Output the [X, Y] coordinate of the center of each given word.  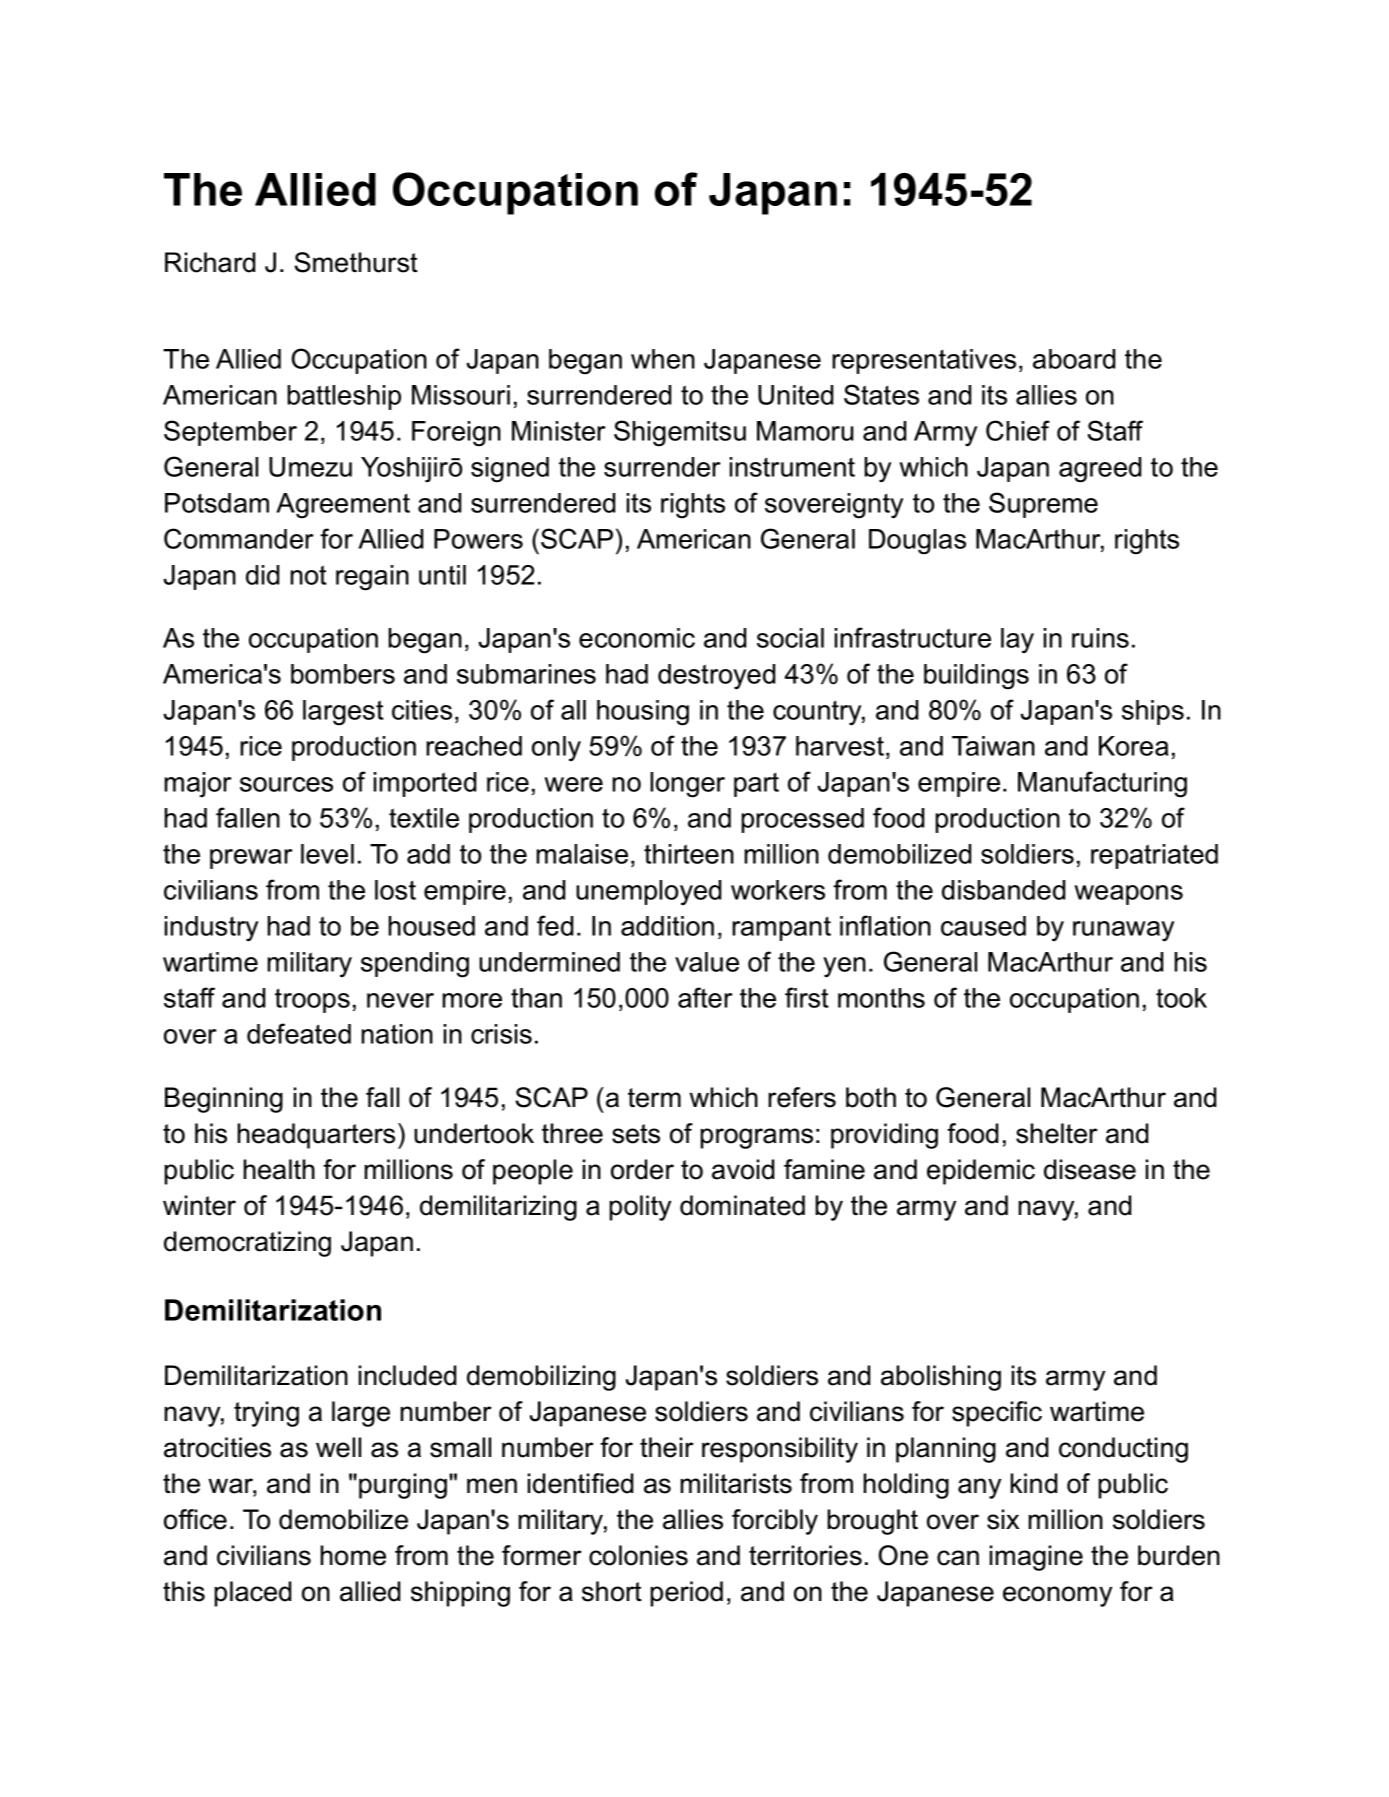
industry [211, 929]
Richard [210, 262]
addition [667, 926]
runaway [1123, 931]
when [663, 359]
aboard [1074, 359]
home [353, 1555]
